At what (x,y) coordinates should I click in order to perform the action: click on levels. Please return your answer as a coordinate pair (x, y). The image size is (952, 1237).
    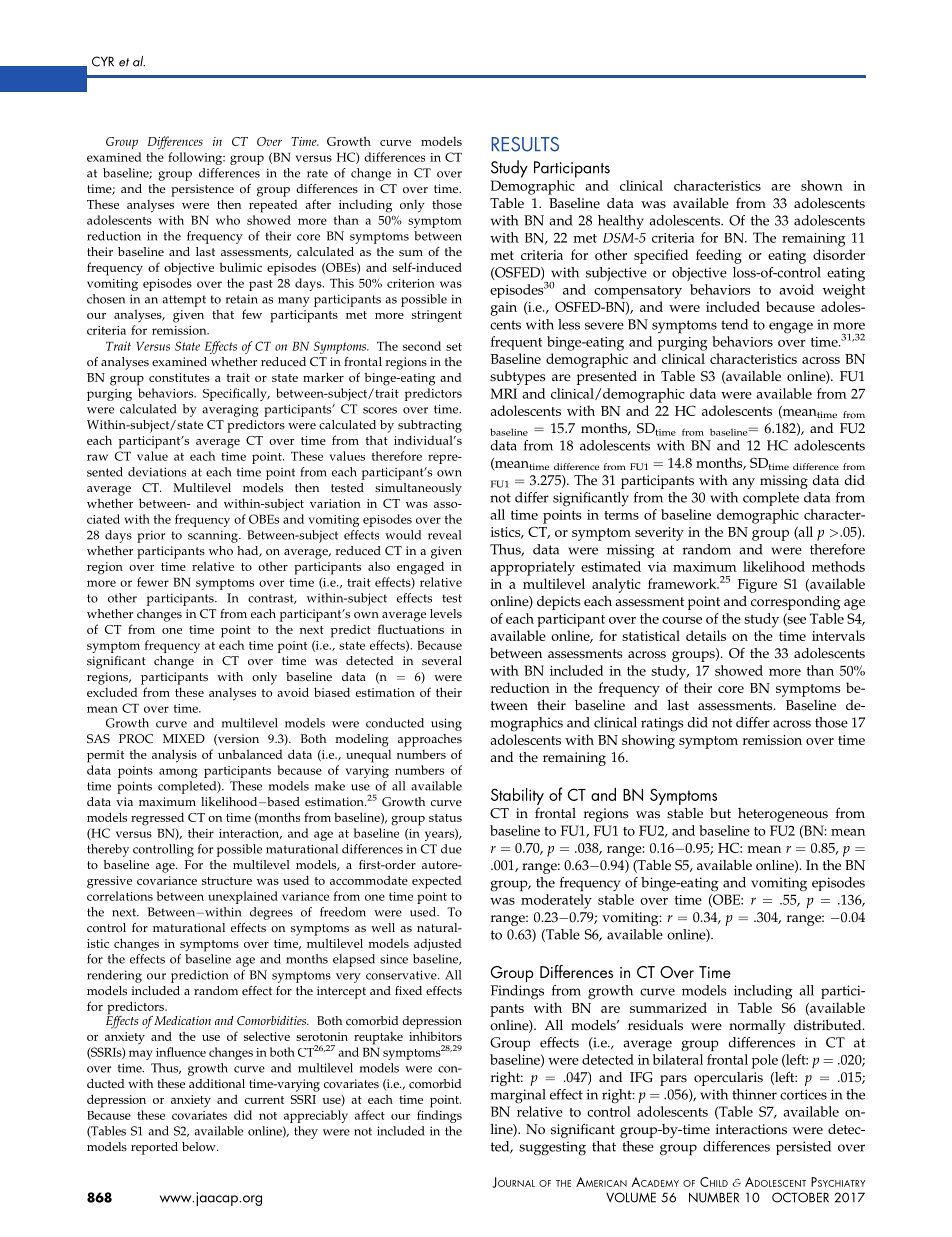
    Looking at the image, I should click on (446, 614).
